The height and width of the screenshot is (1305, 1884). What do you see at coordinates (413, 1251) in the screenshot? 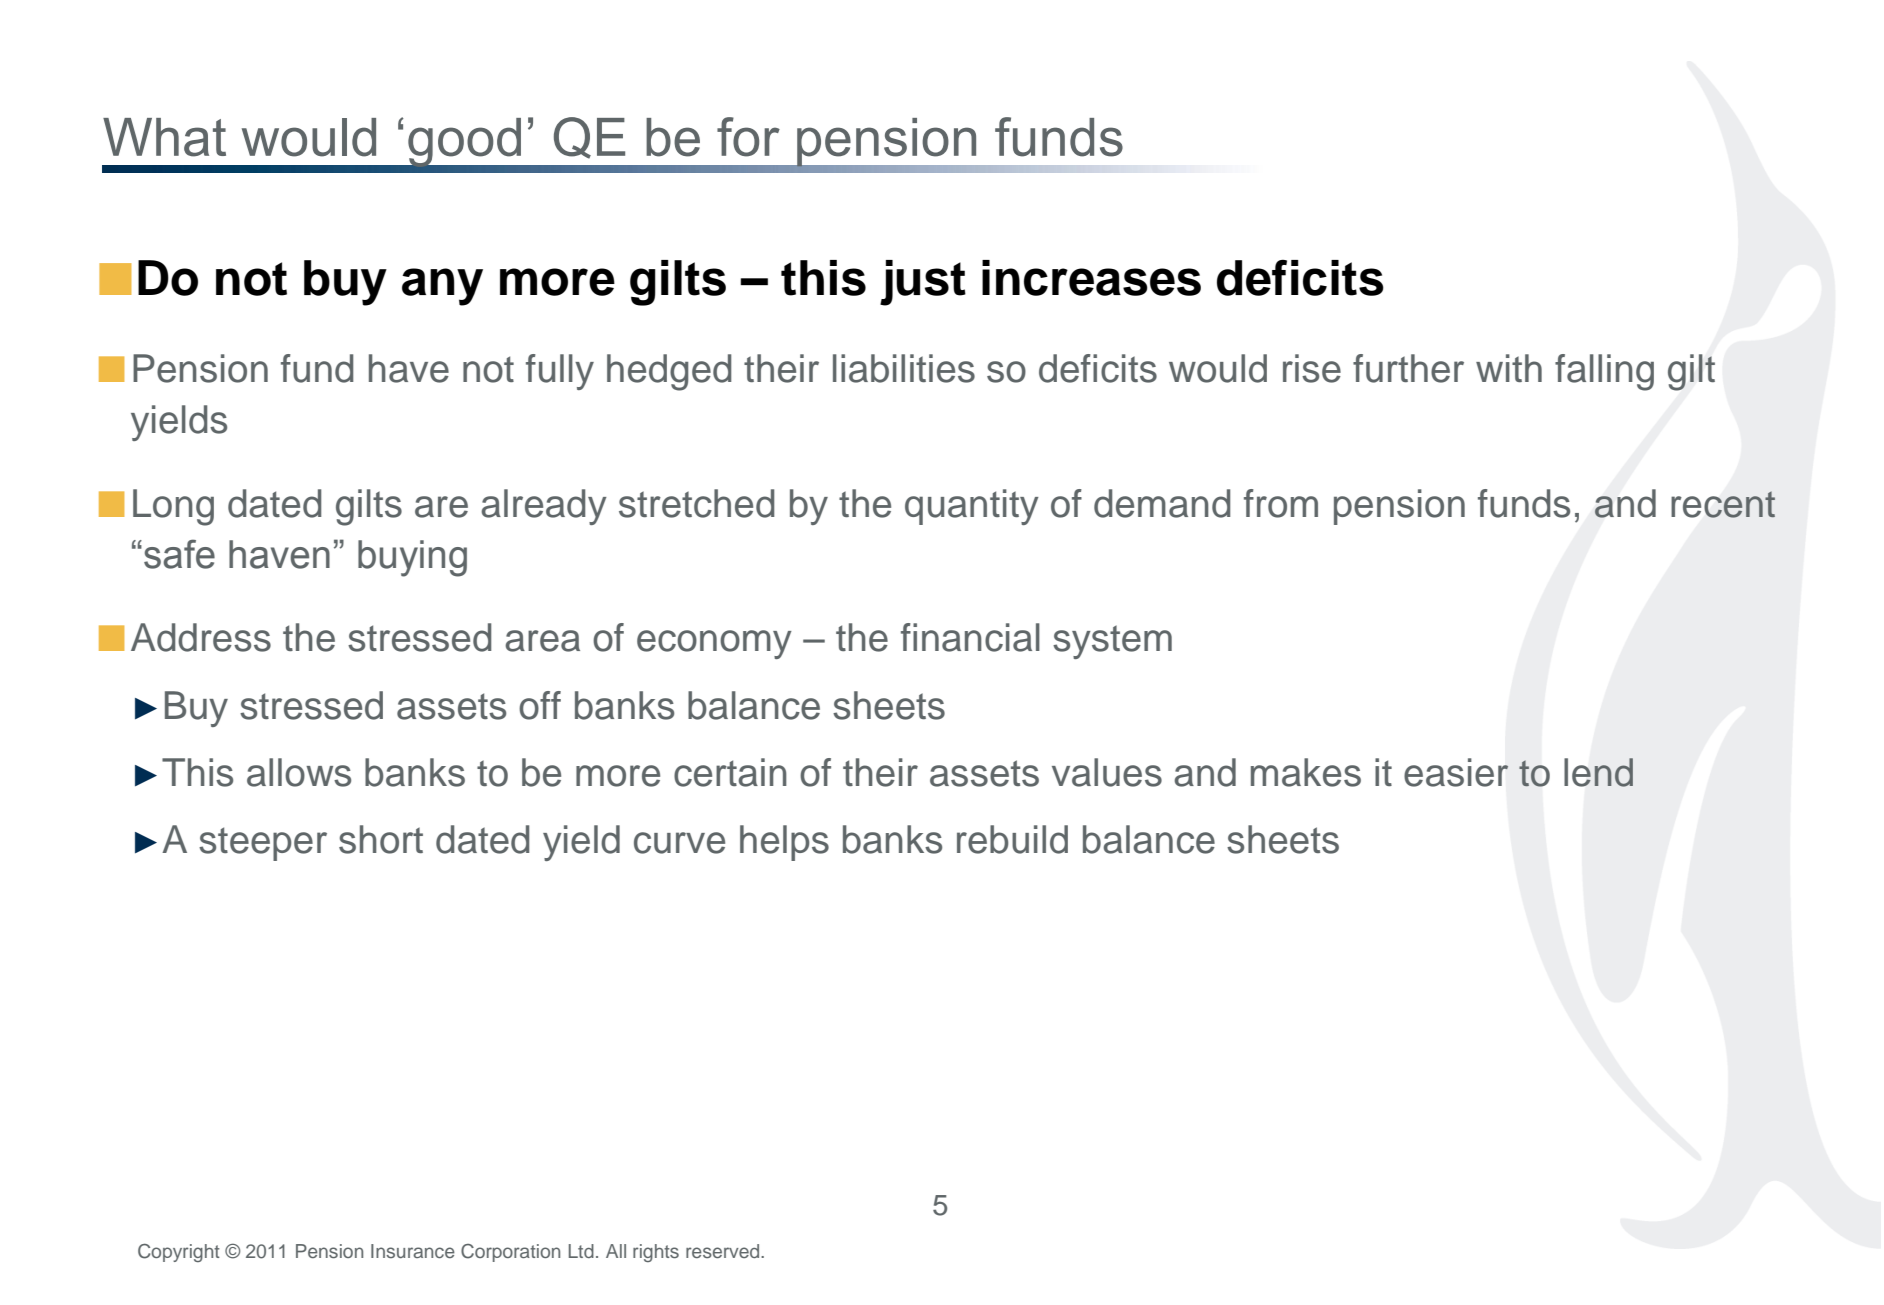
I see `Insurance` at bounding box center [413, 1251].
